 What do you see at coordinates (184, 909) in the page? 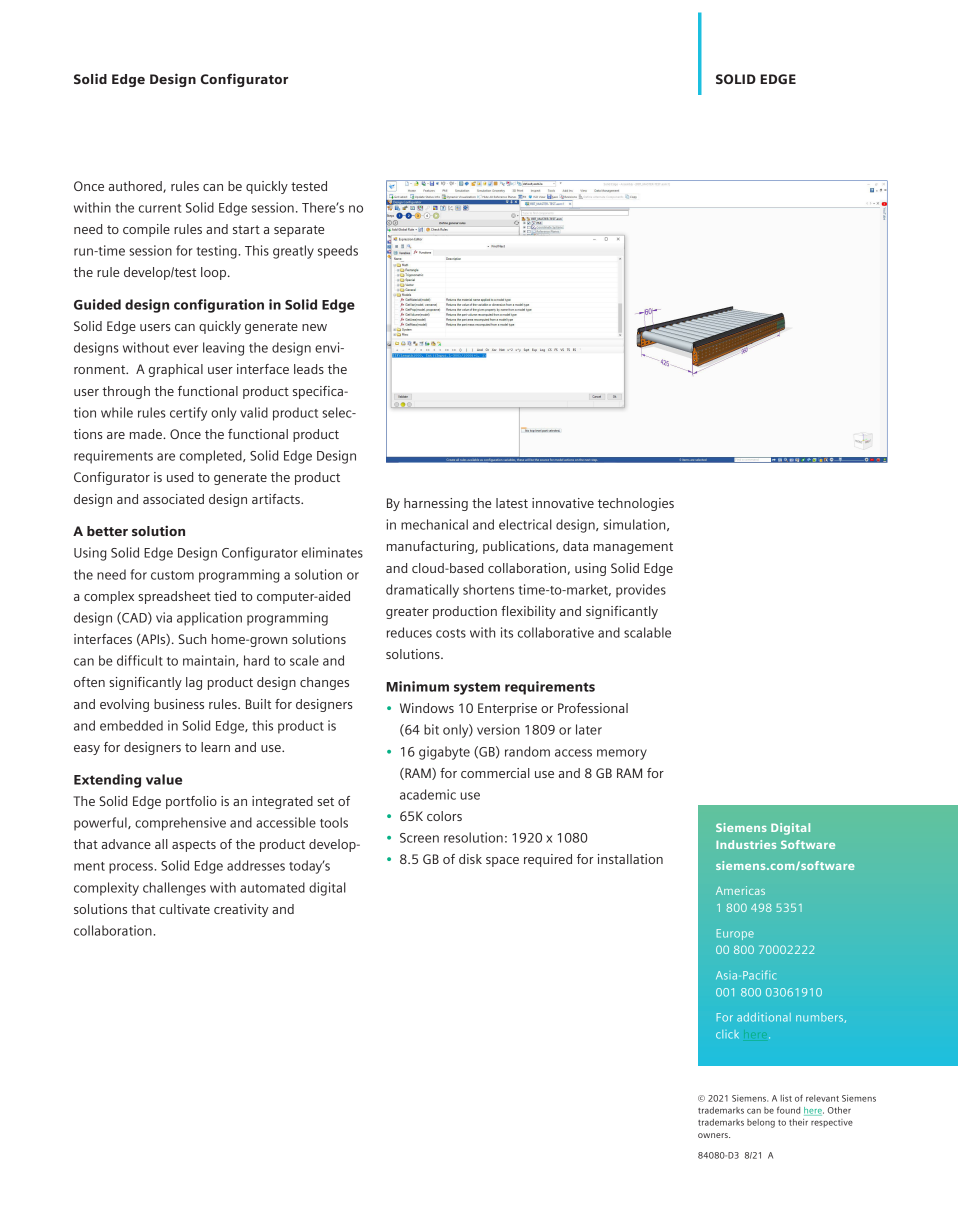
I see `cultivate` at bounding box center [184, 909].
